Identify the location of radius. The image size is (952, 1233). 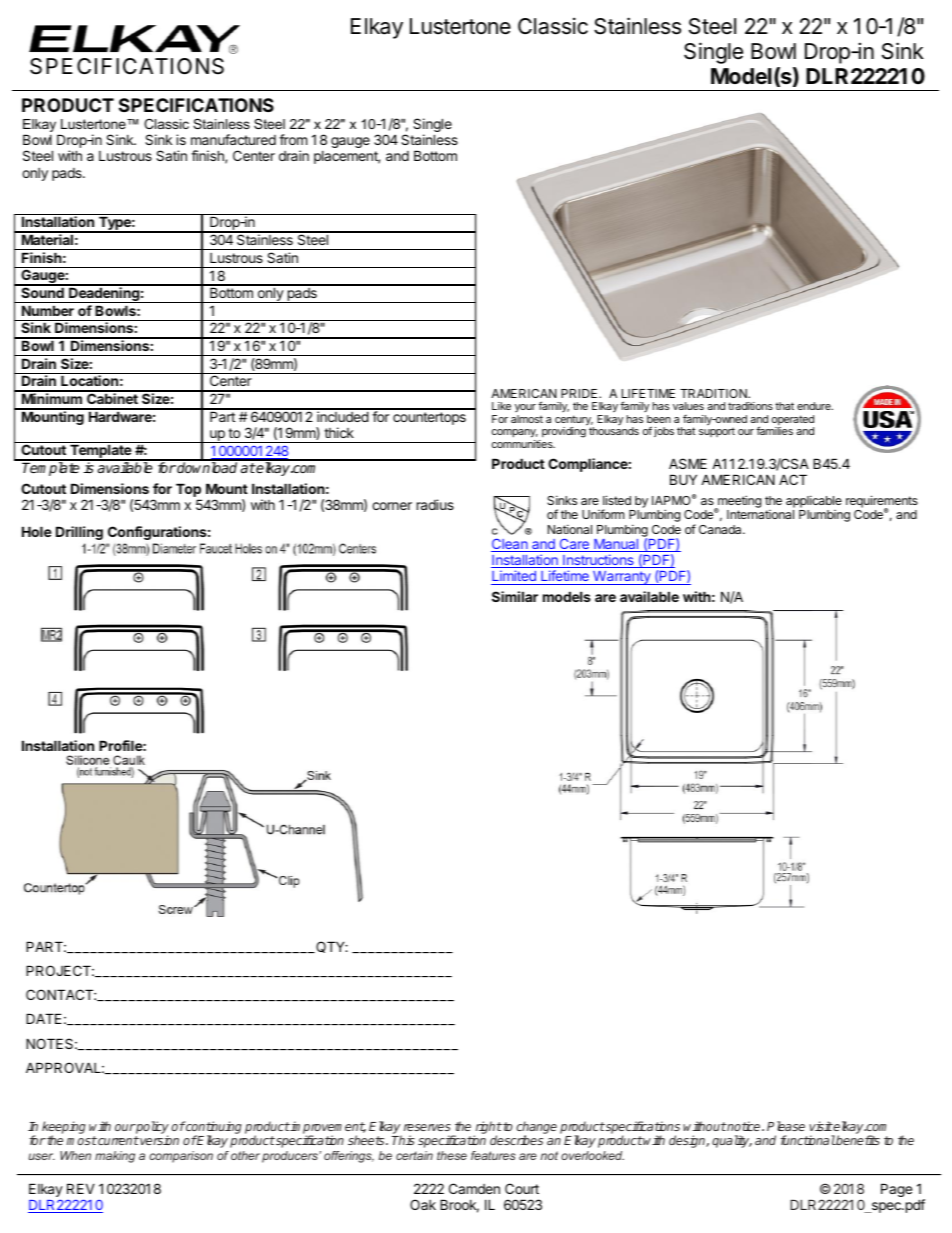
(435, 504).
